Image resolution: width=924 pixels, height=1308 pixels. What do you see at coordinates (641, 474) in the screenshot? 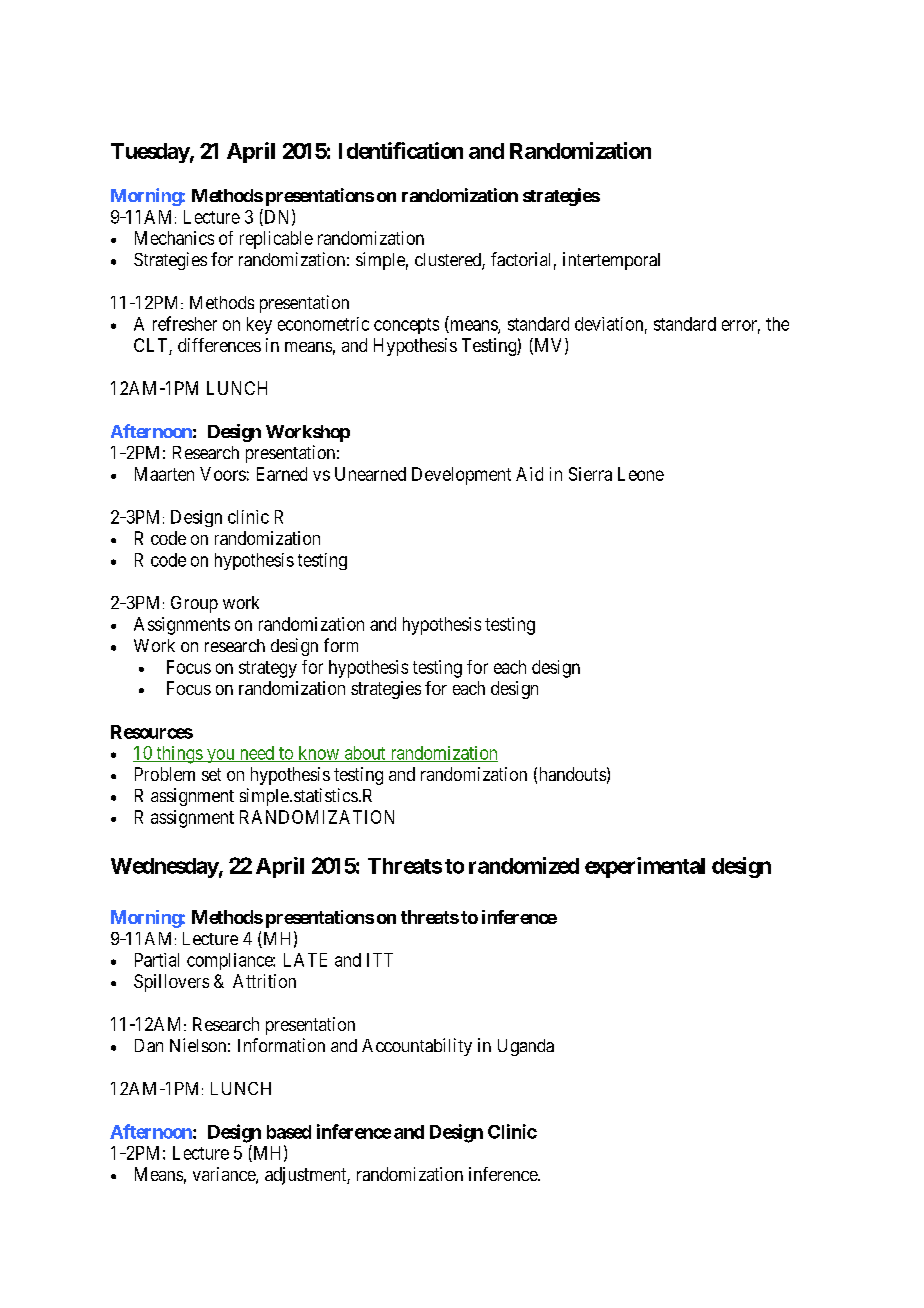
I see `Leone` at bounding box center [641, 474].
